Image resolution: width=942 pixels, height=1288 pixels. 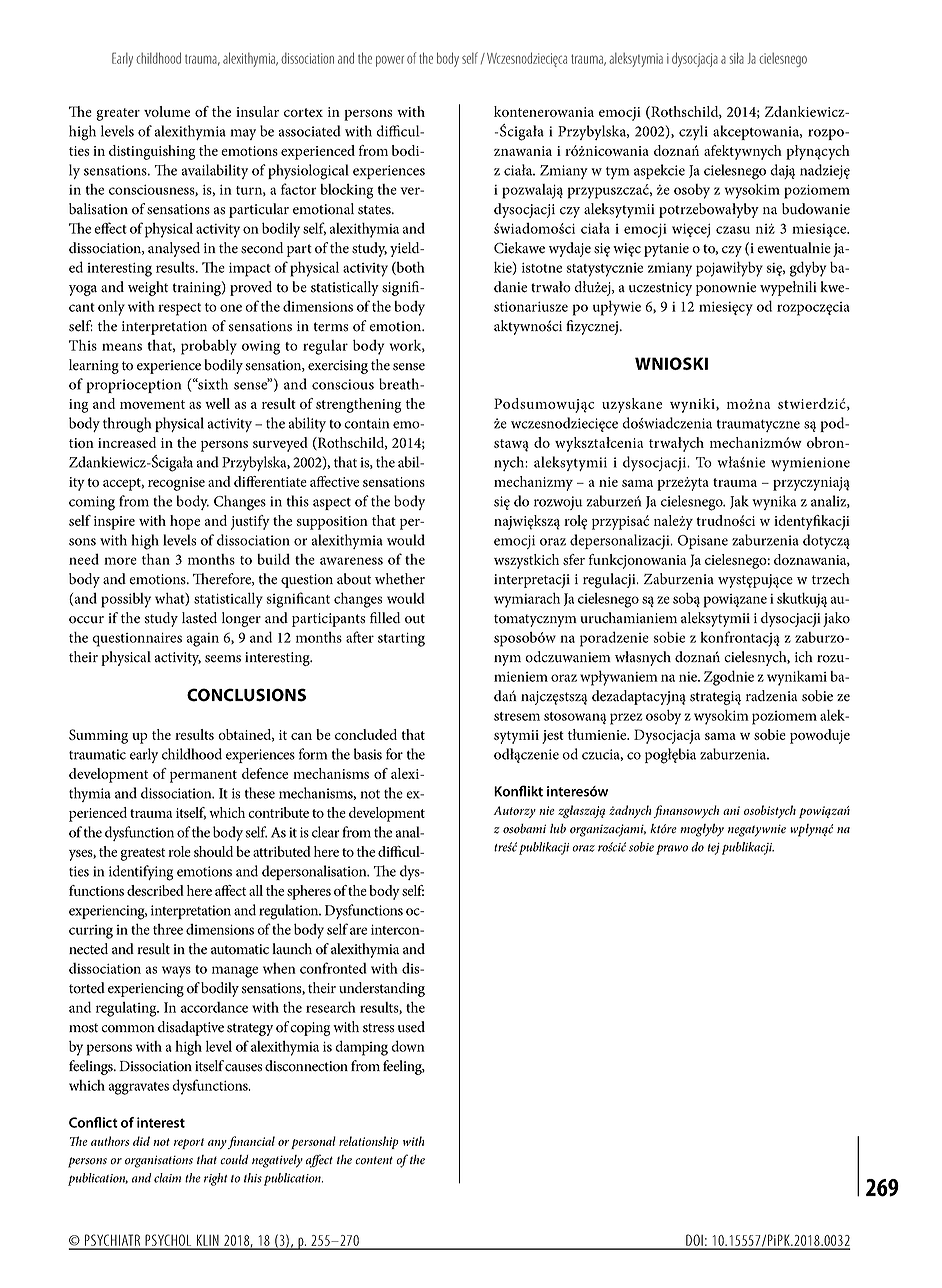 What do you see at coordinates (277, 1161) in the document?
I see `negatively` at bounding box center [277, 1161].
